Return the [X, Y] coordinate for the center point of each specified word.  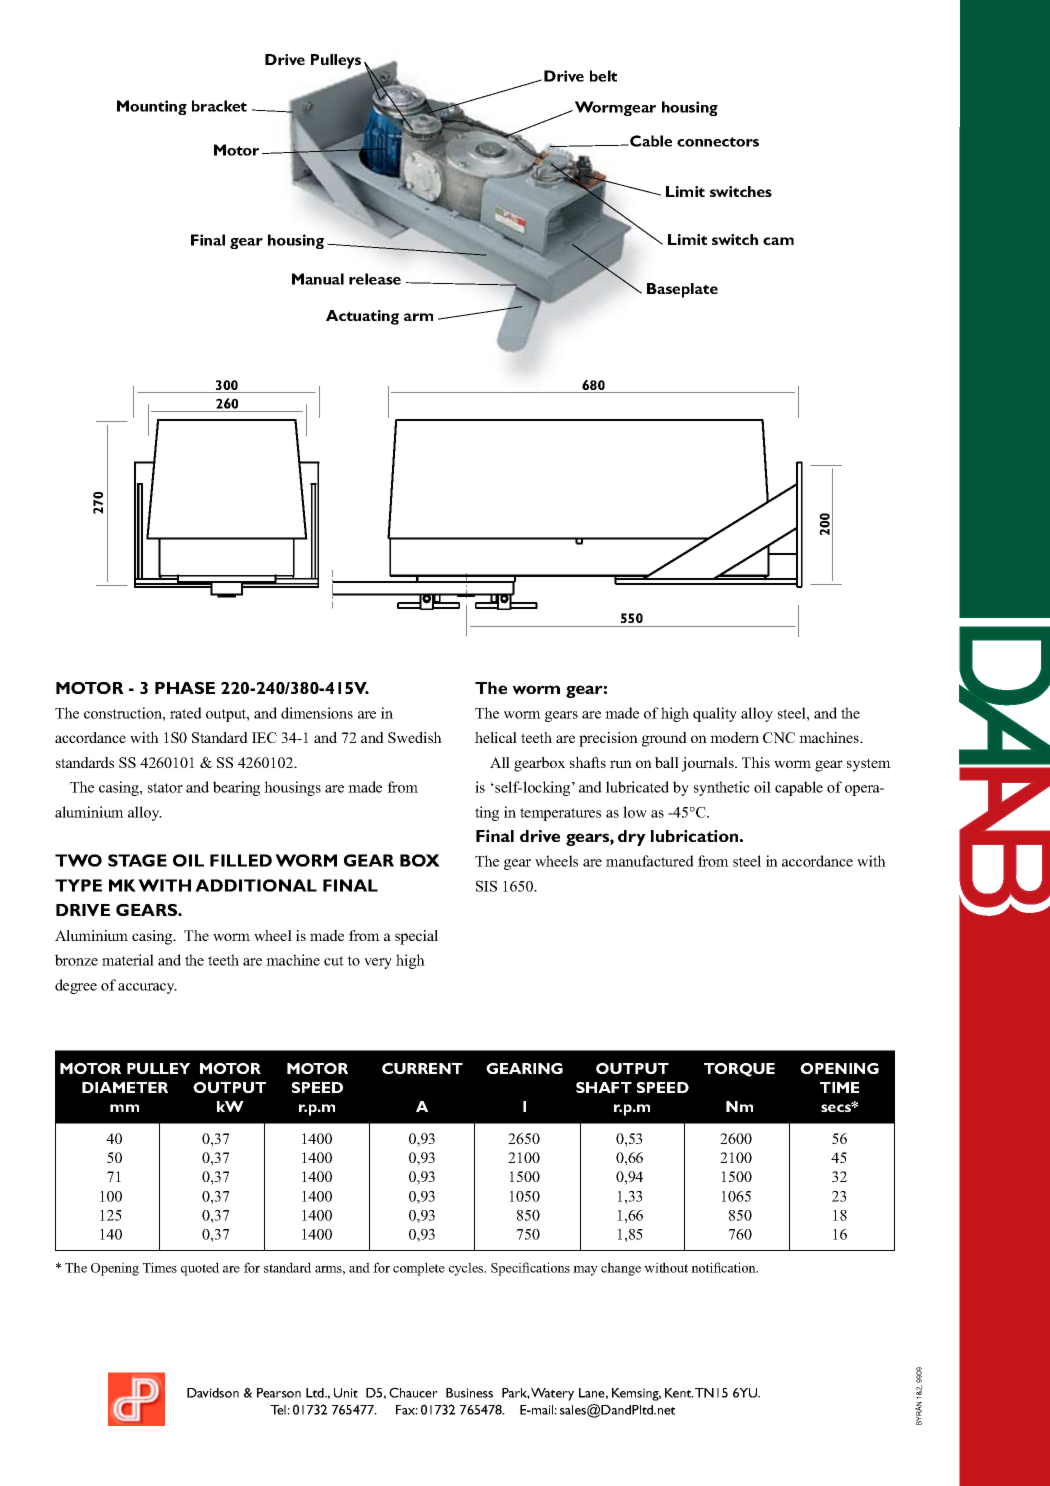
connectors [718, 142]
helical [496, 737]
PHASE [185, 688]
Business [469, 1393]
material [128, 960]
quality [715, 714]
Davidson [213, 1393]
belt [603, 76]
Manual [318, 279]
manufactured [650, 861]
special [416, 937]
